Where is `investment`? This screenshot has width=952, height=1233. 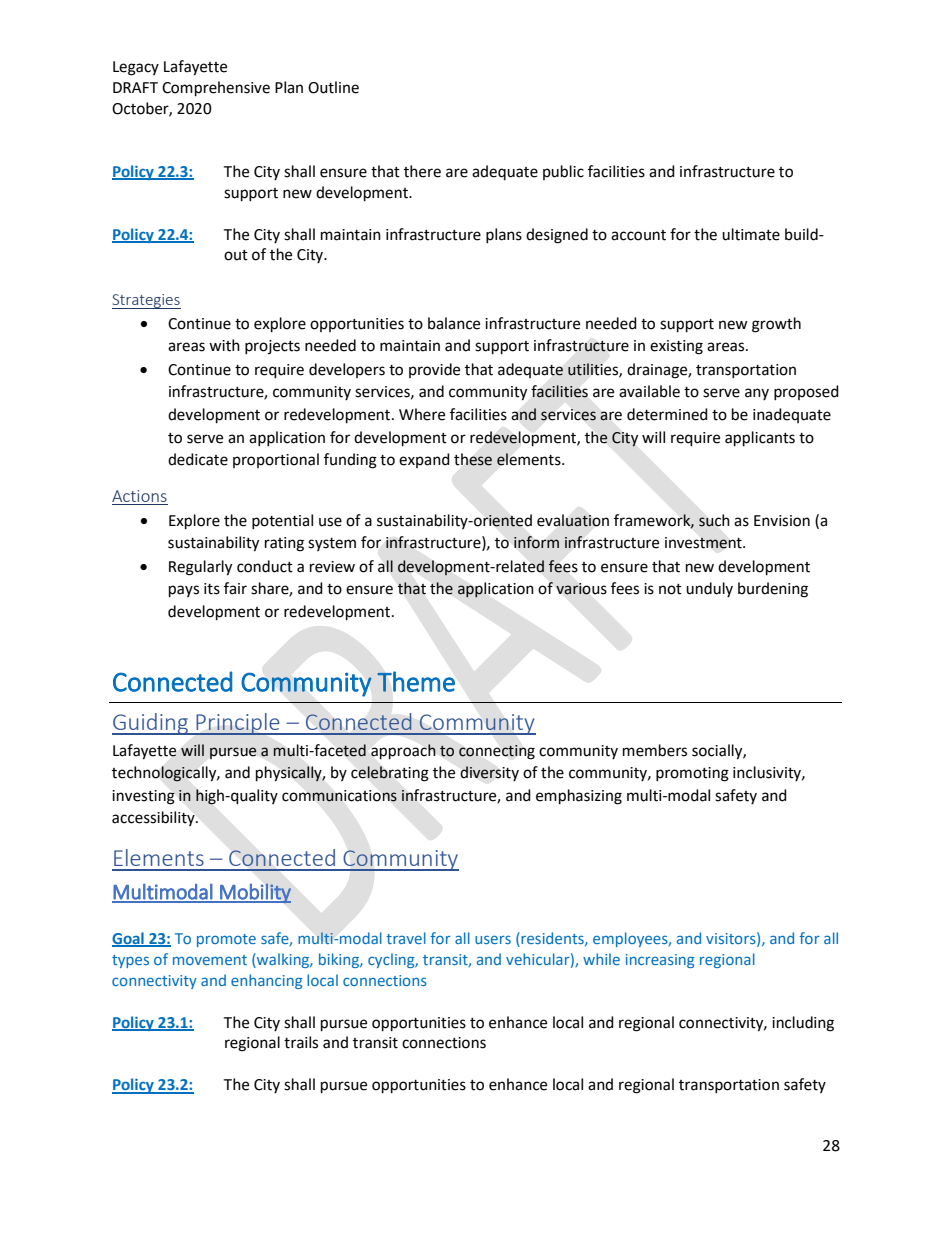
investment is located at coordinates (704, 543).
